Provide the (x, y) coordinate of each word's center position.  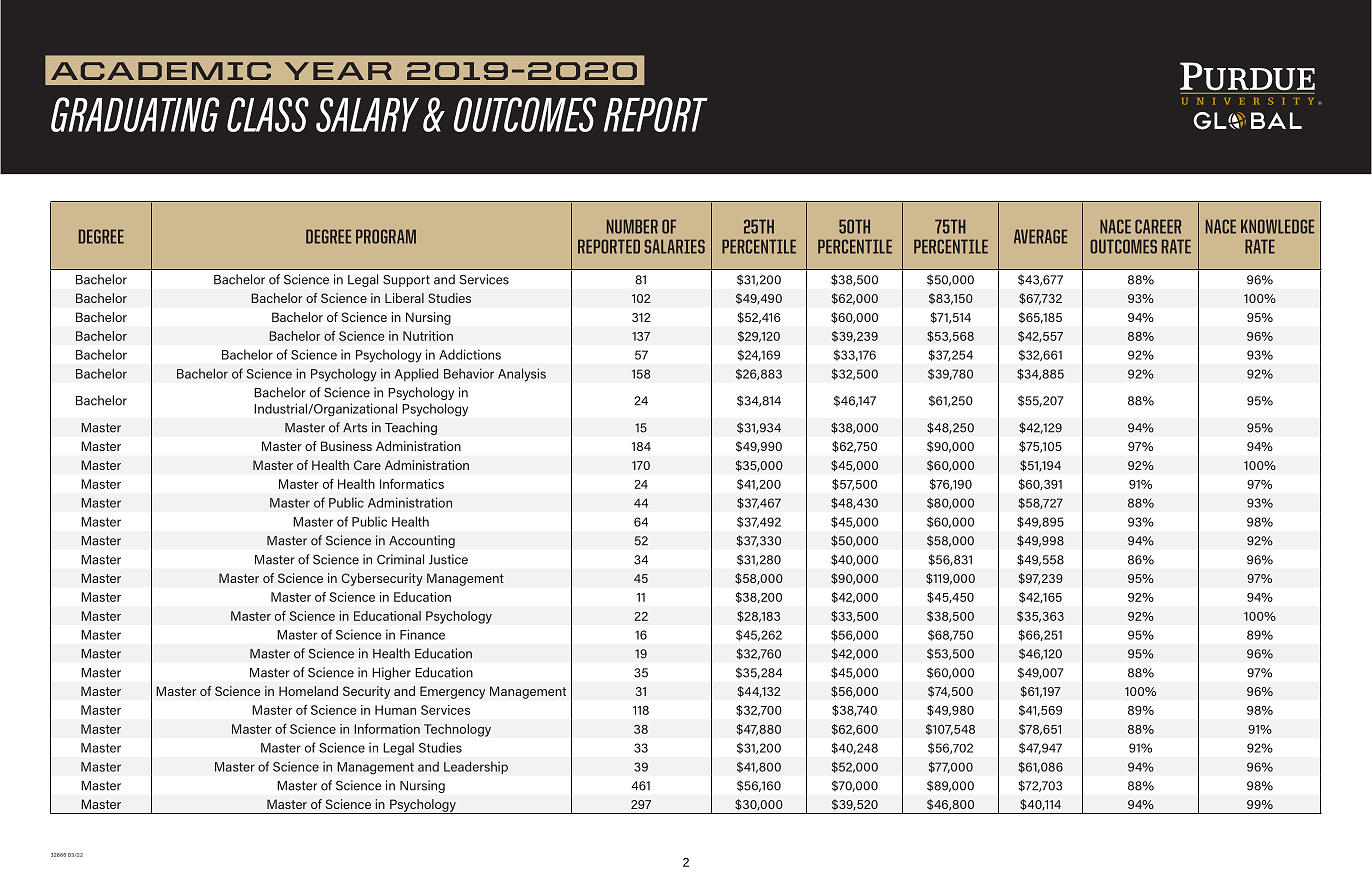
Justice (448, 559)
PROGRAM (386, 236)
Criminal (400, 559)
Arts (355, 428)
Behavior (469, 373)
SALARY (367, 114)
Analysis (522, 375)
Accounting (422, 541)
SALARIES (674, 246)
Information (387, 729)
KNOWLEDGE (1277, 226)
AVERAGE (1040, 236)
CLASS (268, 114)
